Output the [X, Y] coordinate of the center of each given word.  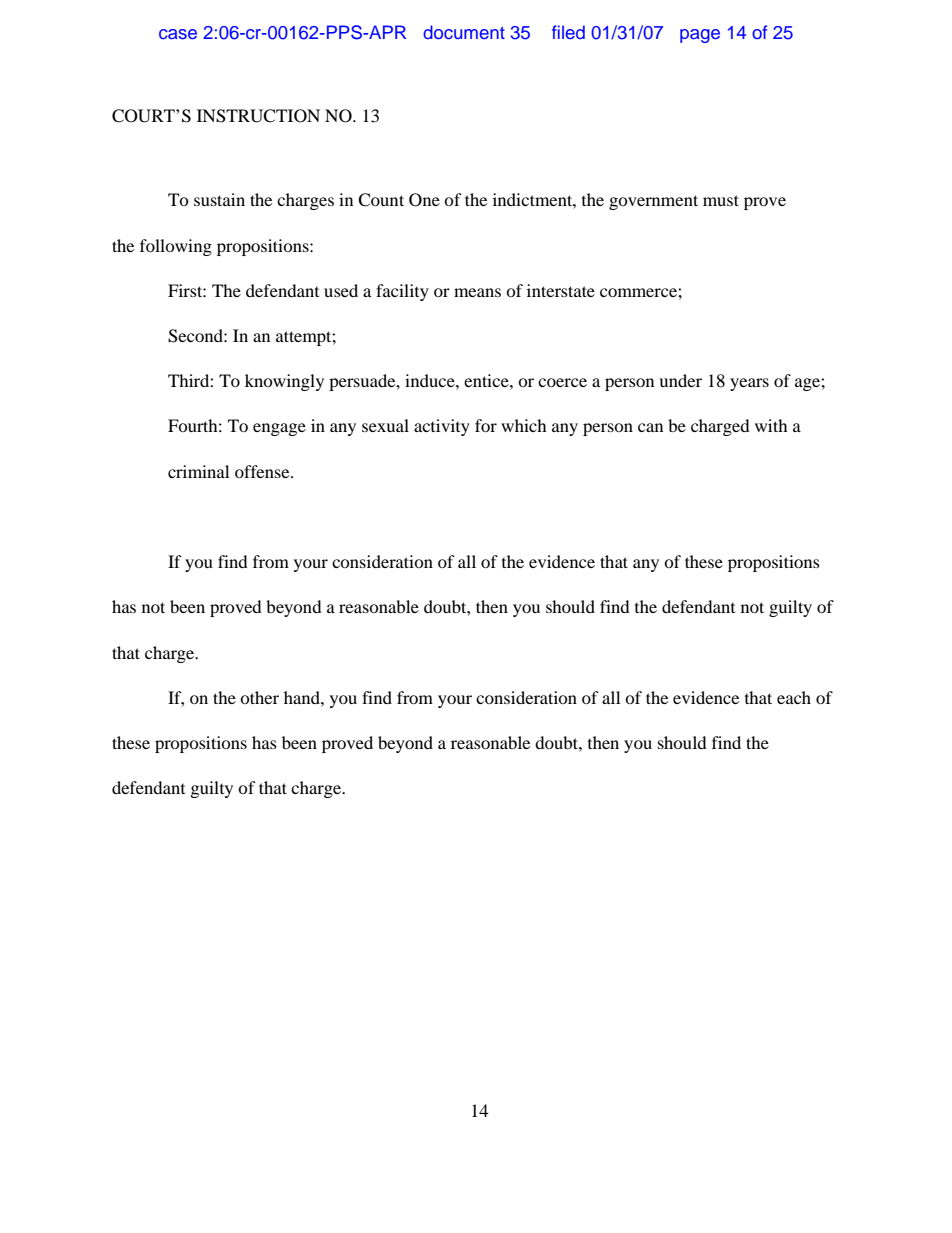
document [464, 32]
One [424, 200]
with [771, 425]
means [477, 292]
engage [279, 429]
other [259, 697]
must [721, 200]
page [700, 36]
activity [442, 427]
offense [263, 471]
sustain [219, 199]
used [341, 290]
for [486, 425]
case [178, 34]
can [650, 427]
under [680, 380]
